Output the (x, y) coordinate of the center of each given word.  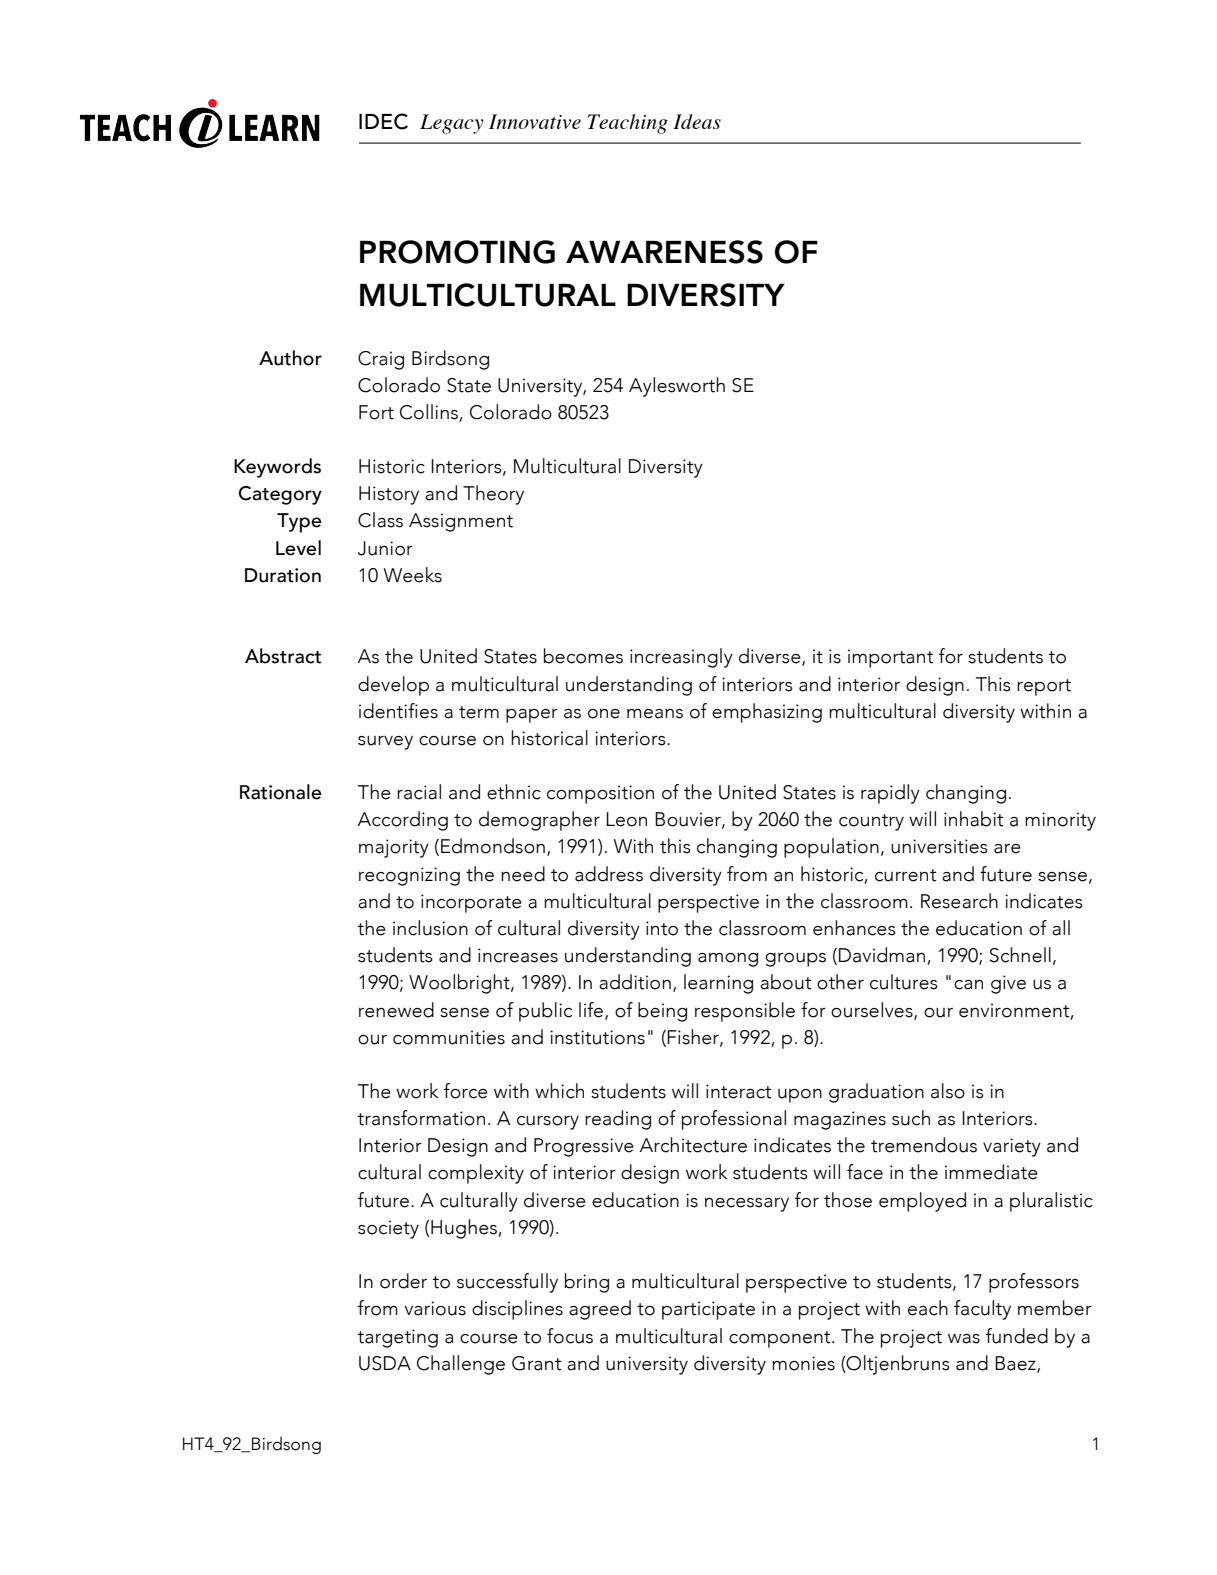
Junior (385, 548)
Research (959, 901)
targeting (397, 1338)
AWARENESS (664, 252)
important (890, 658)
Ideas (697, 121)
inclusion (430, 928)
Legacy (452, 124)
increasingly (681, 658)
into (662, 928)
